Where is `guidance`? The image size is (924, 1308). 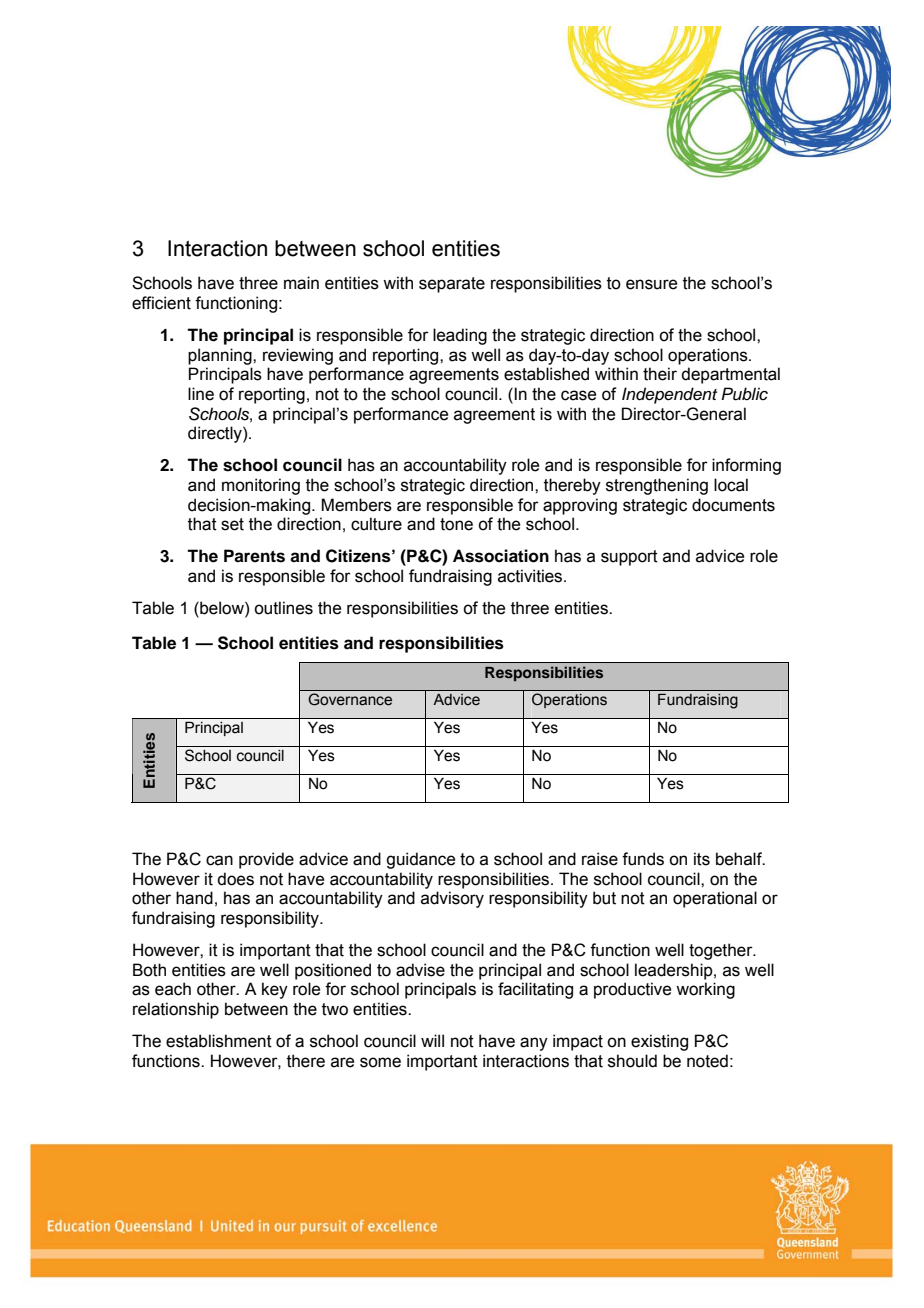
guidance is located at coordinates (420, 860).
